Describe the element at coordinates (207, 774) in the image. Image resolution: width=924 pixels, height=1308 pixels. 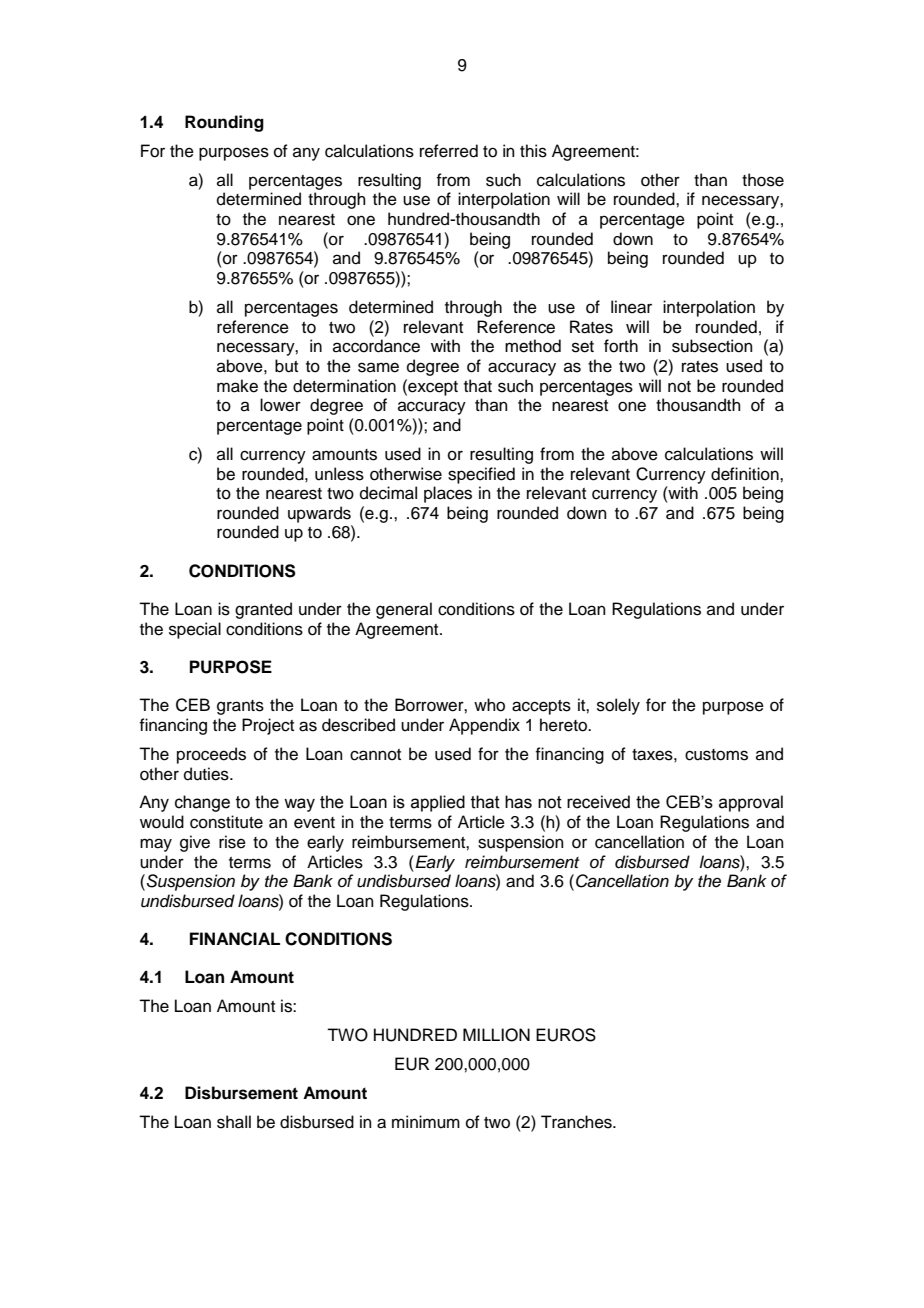
I see `duties` at that location.
